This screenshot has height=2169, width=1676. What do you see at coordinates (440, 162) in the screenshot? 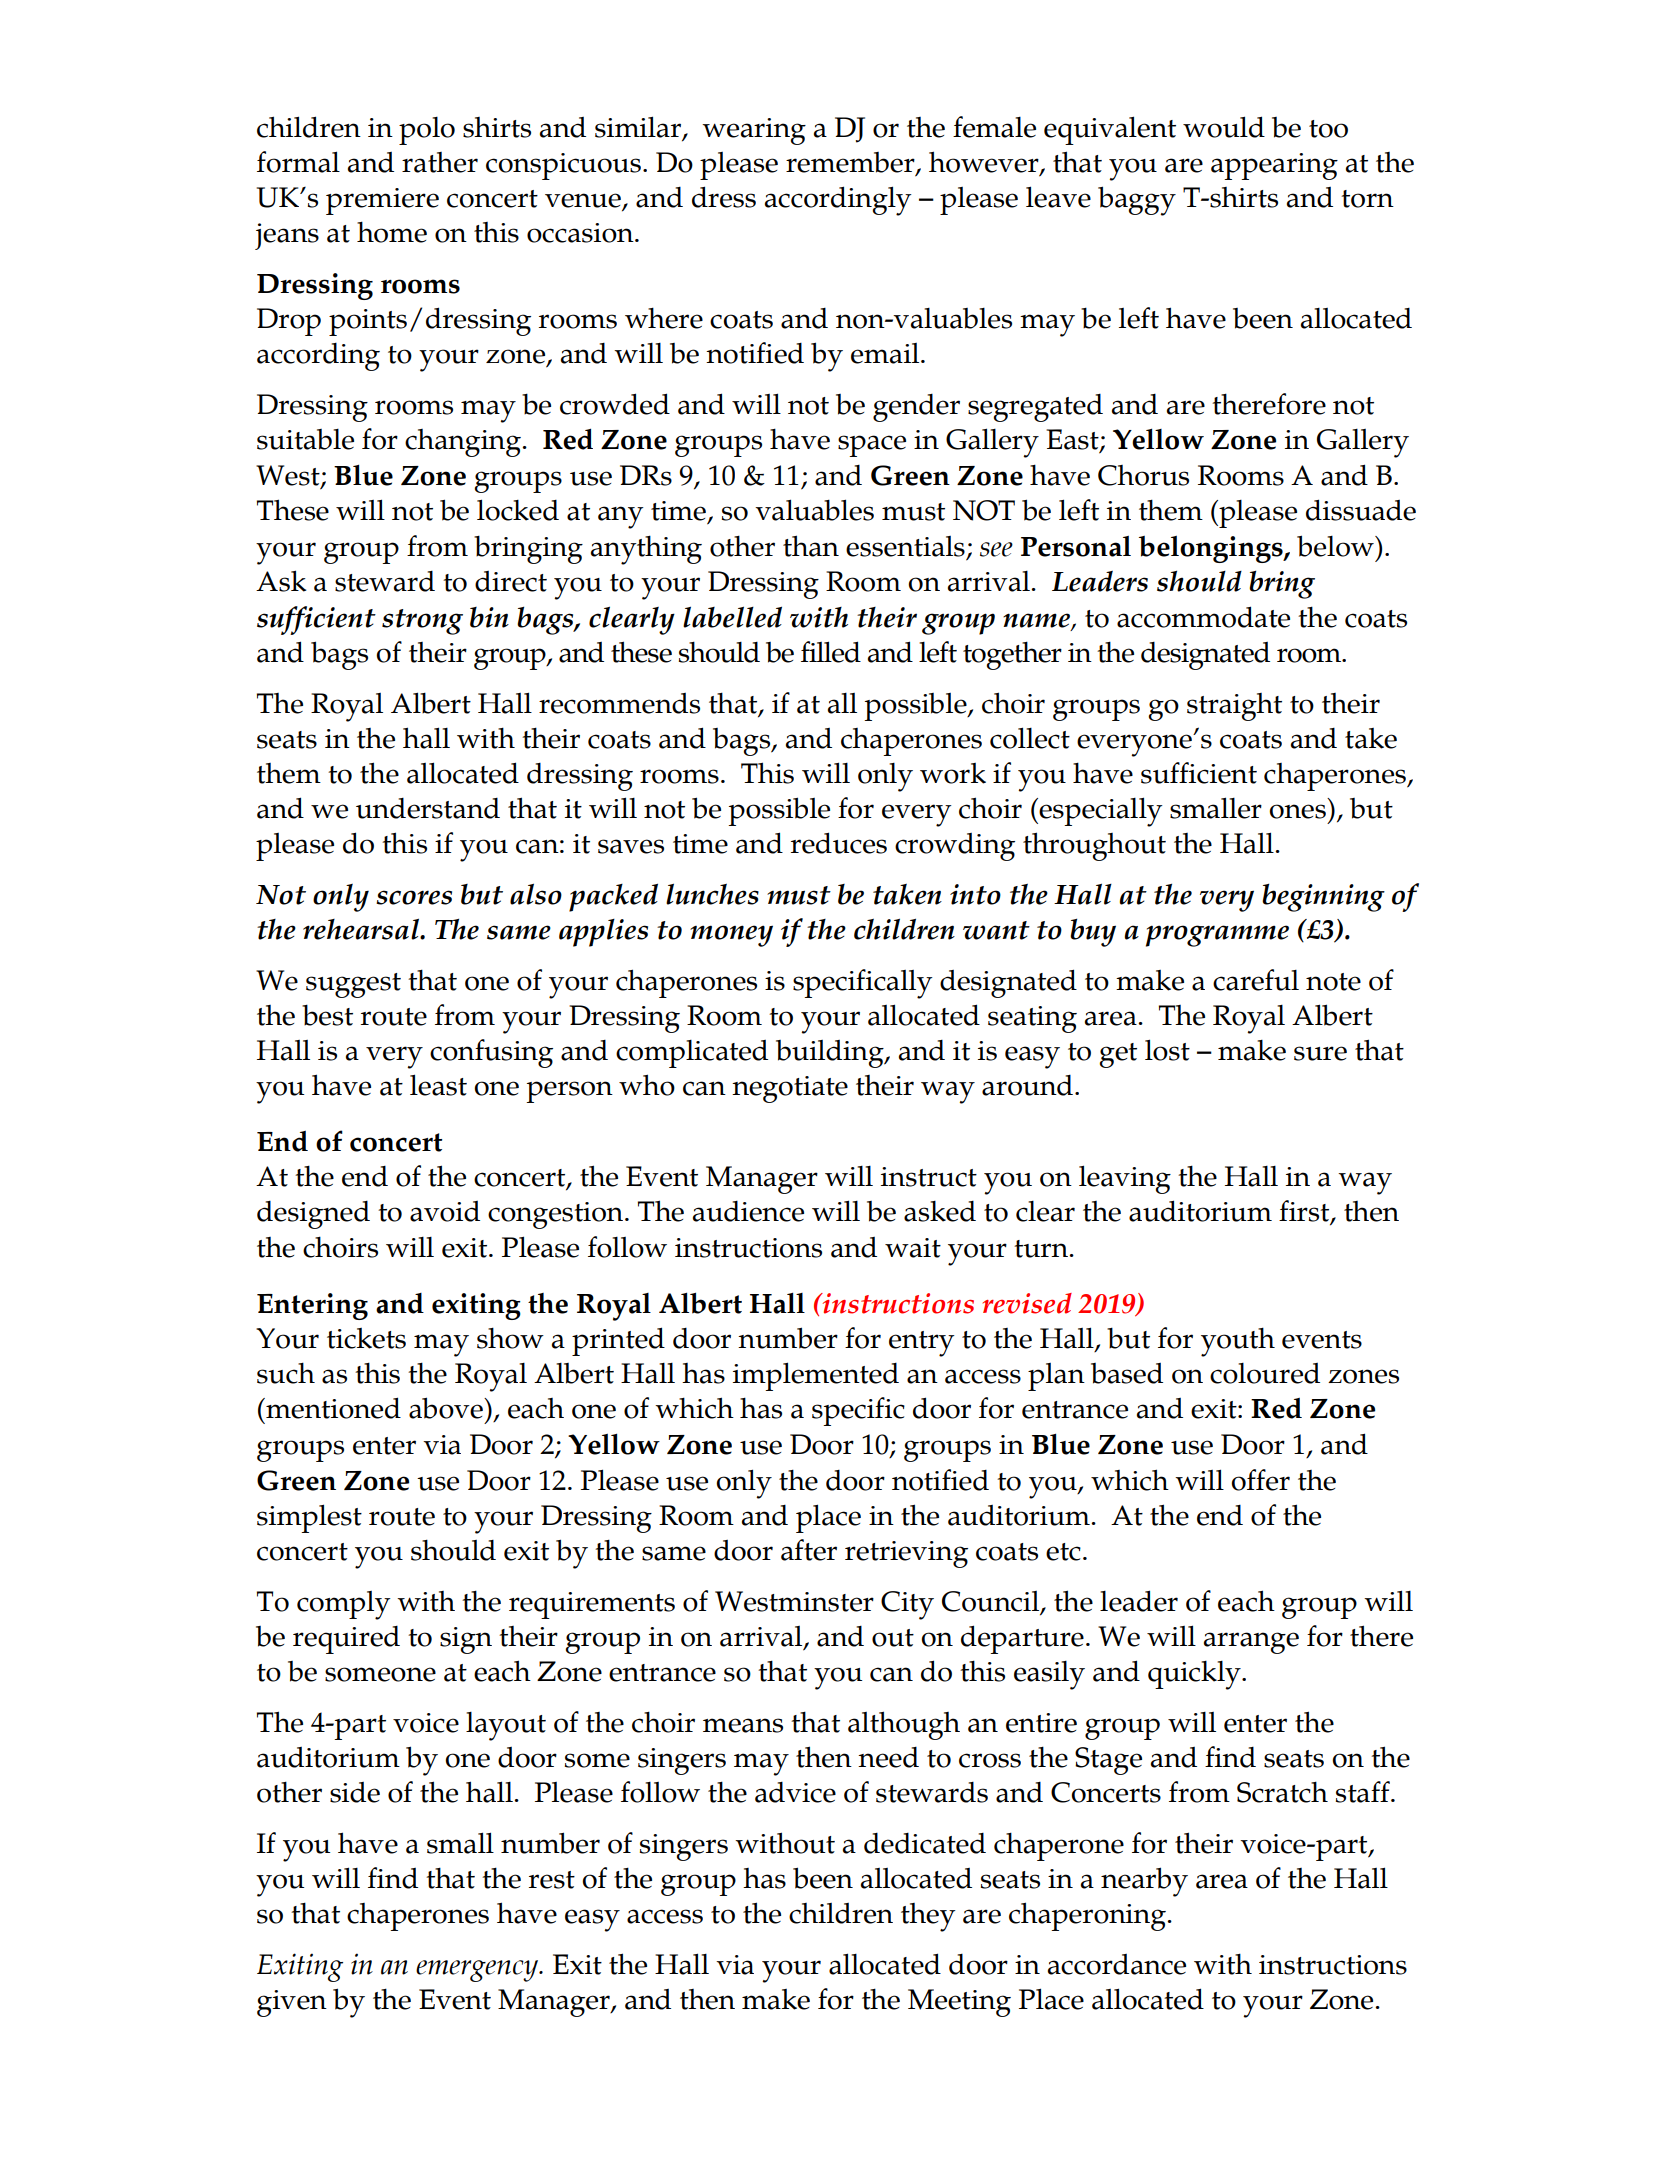
I see `rather` at bounding box center [440, 162].
